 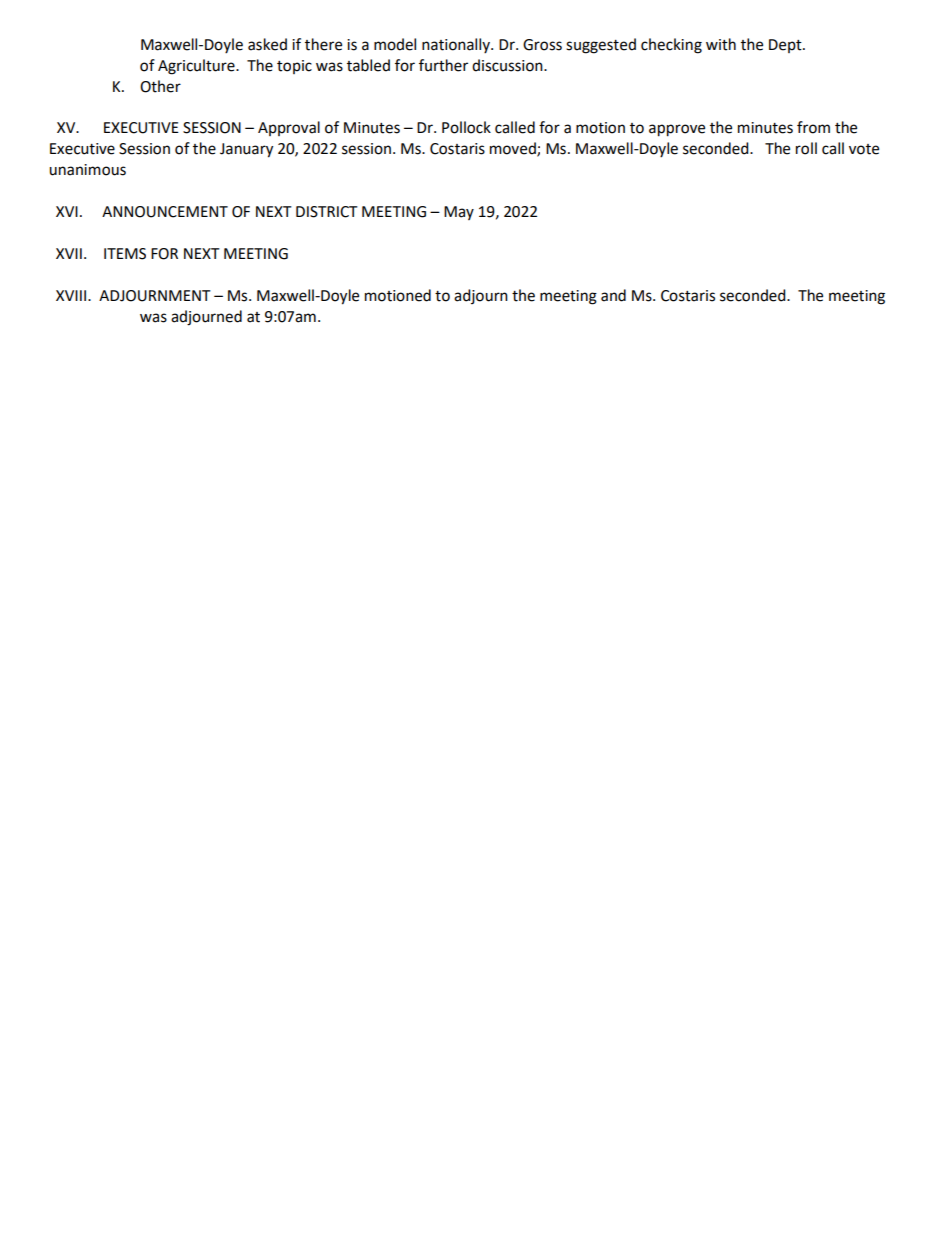 I want to click on ITEMS, so click(x=125, y=254).
